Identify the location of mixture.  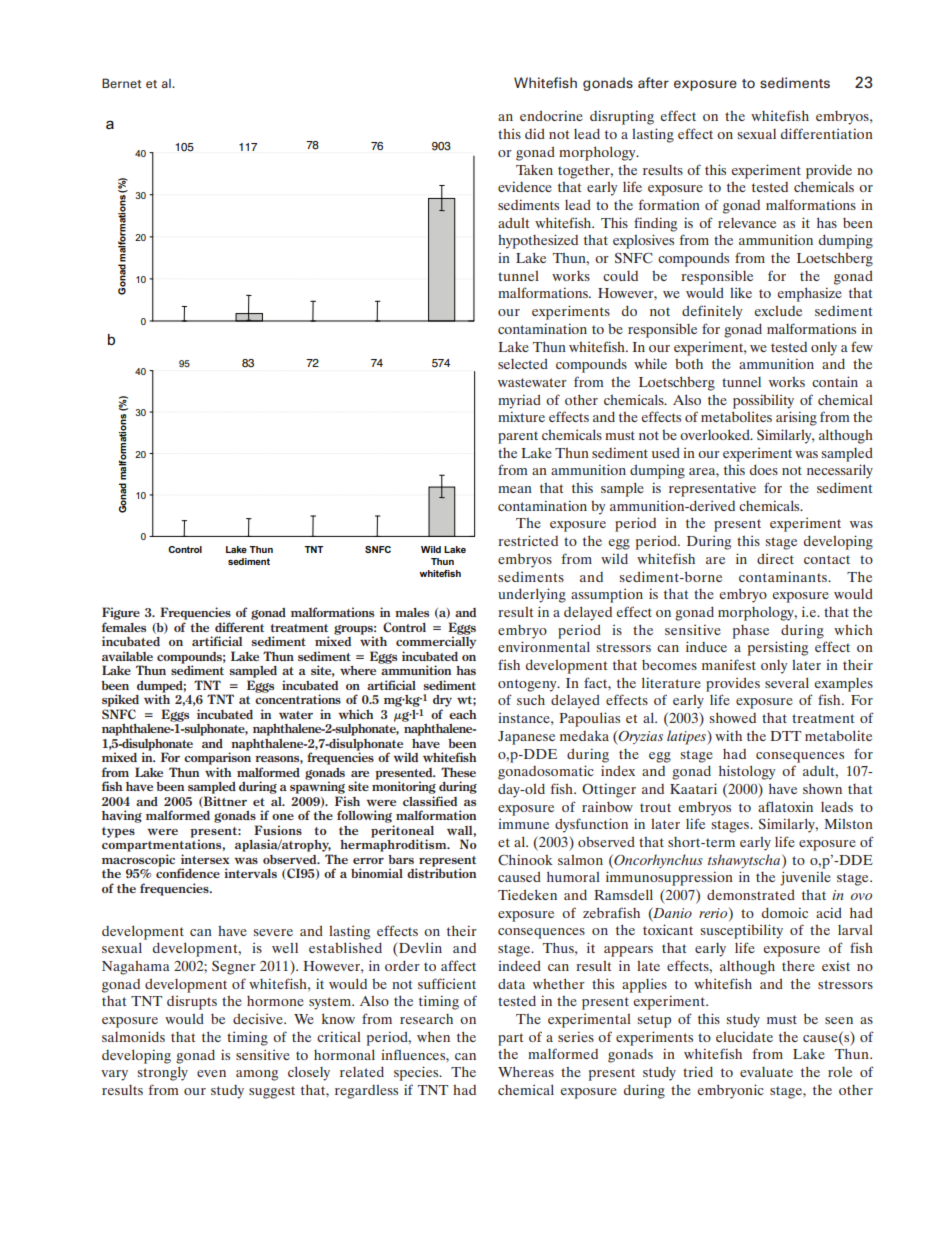
(521, 416).
